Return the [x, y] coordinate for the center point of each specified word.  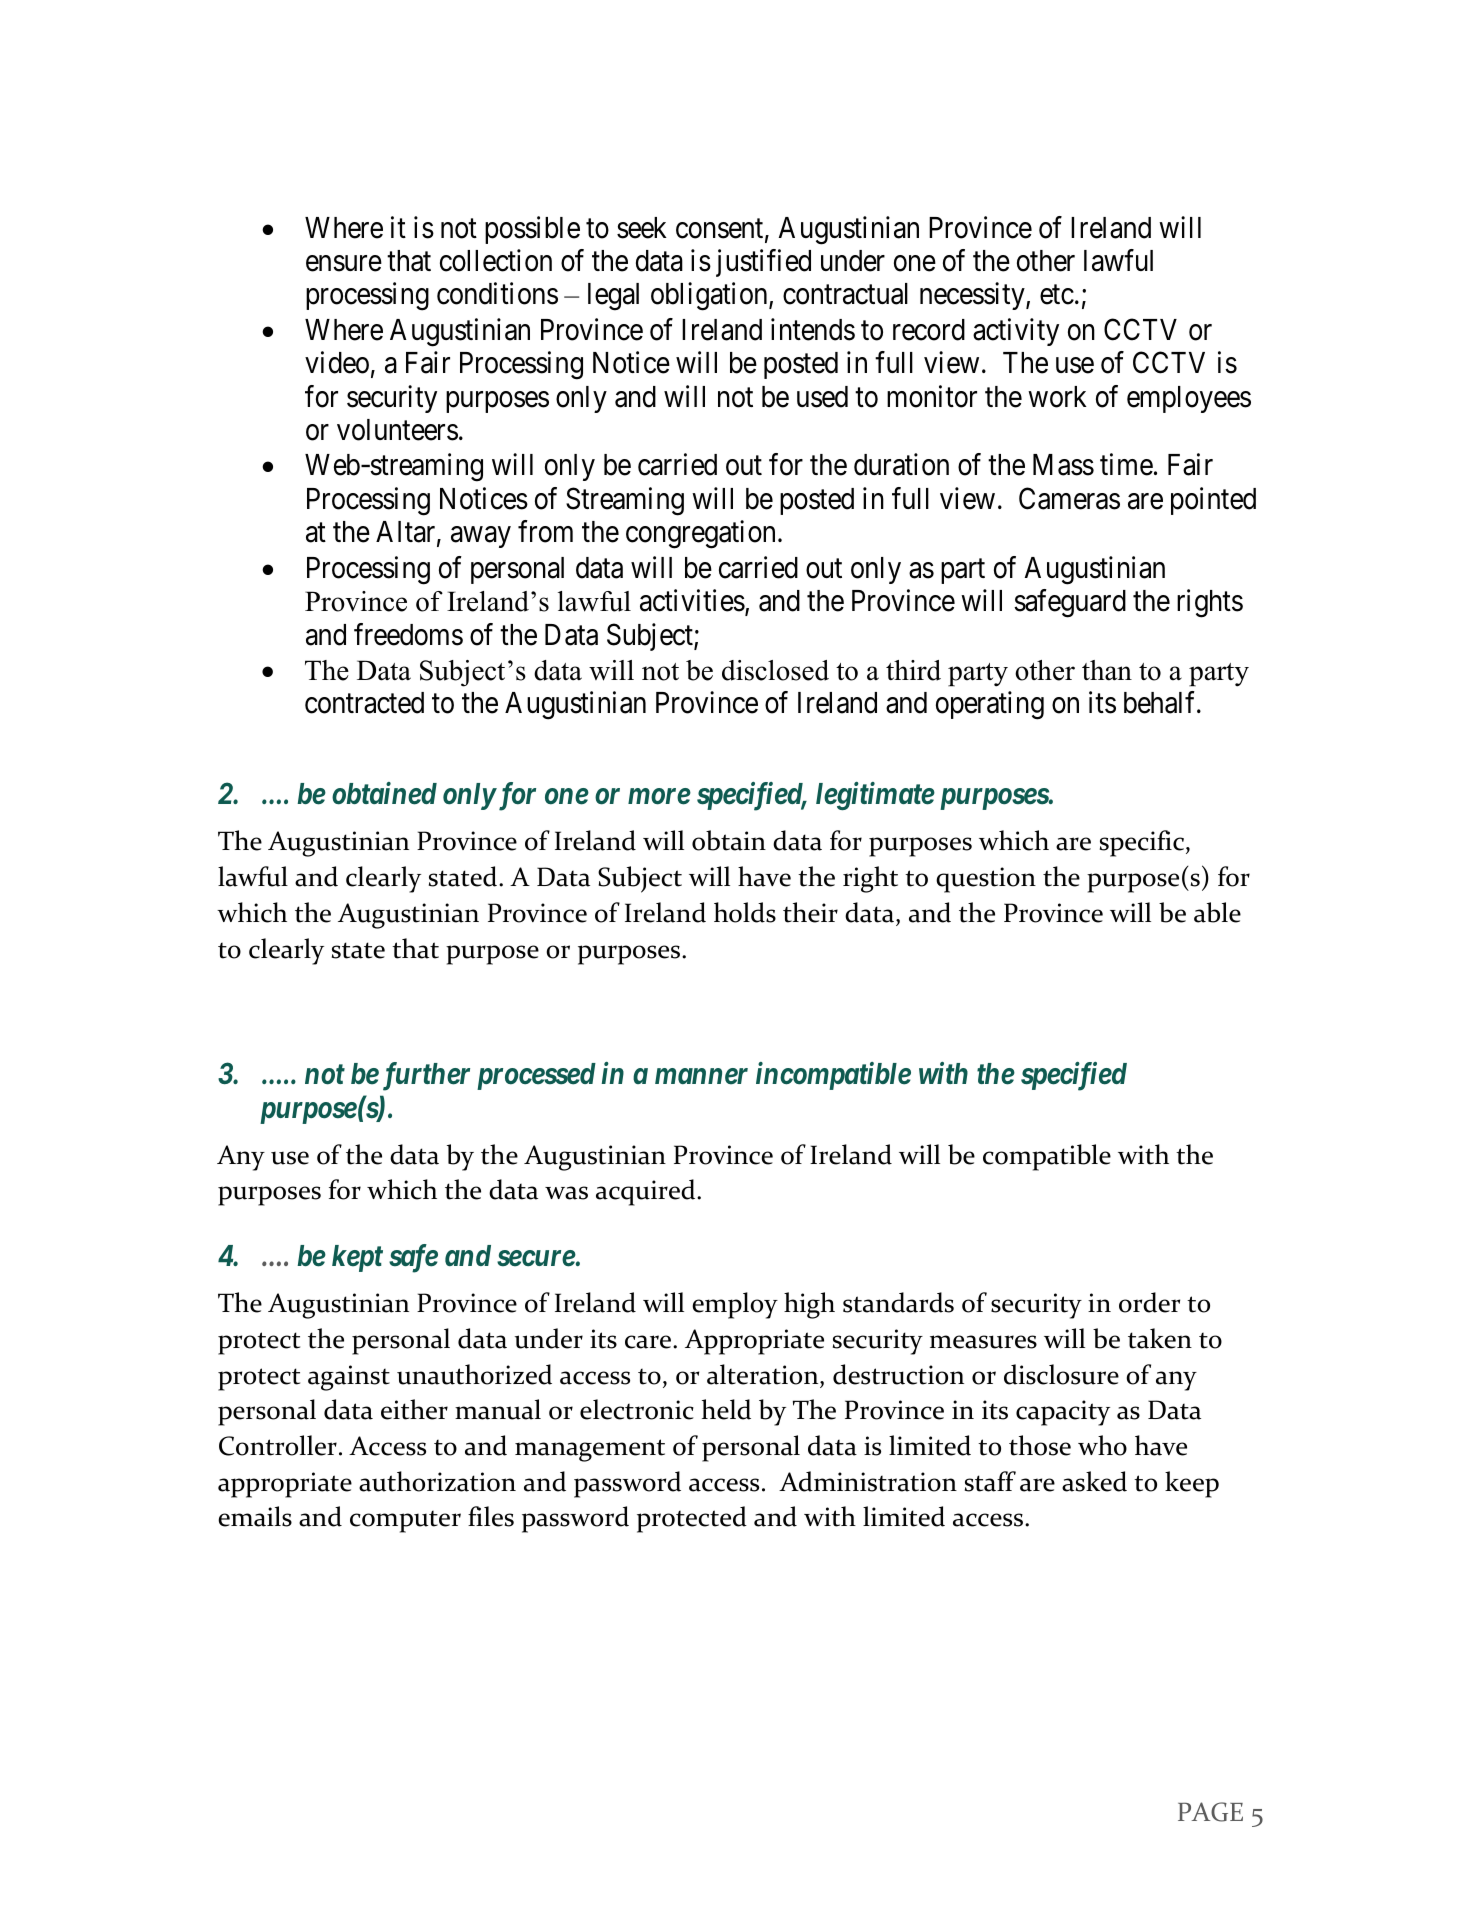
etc [1057, 295]
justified [763, 263]
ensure [344, 264]
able [1217, 912]
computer [405, 1522]
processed [536, 1076]
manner [701, 1077]
